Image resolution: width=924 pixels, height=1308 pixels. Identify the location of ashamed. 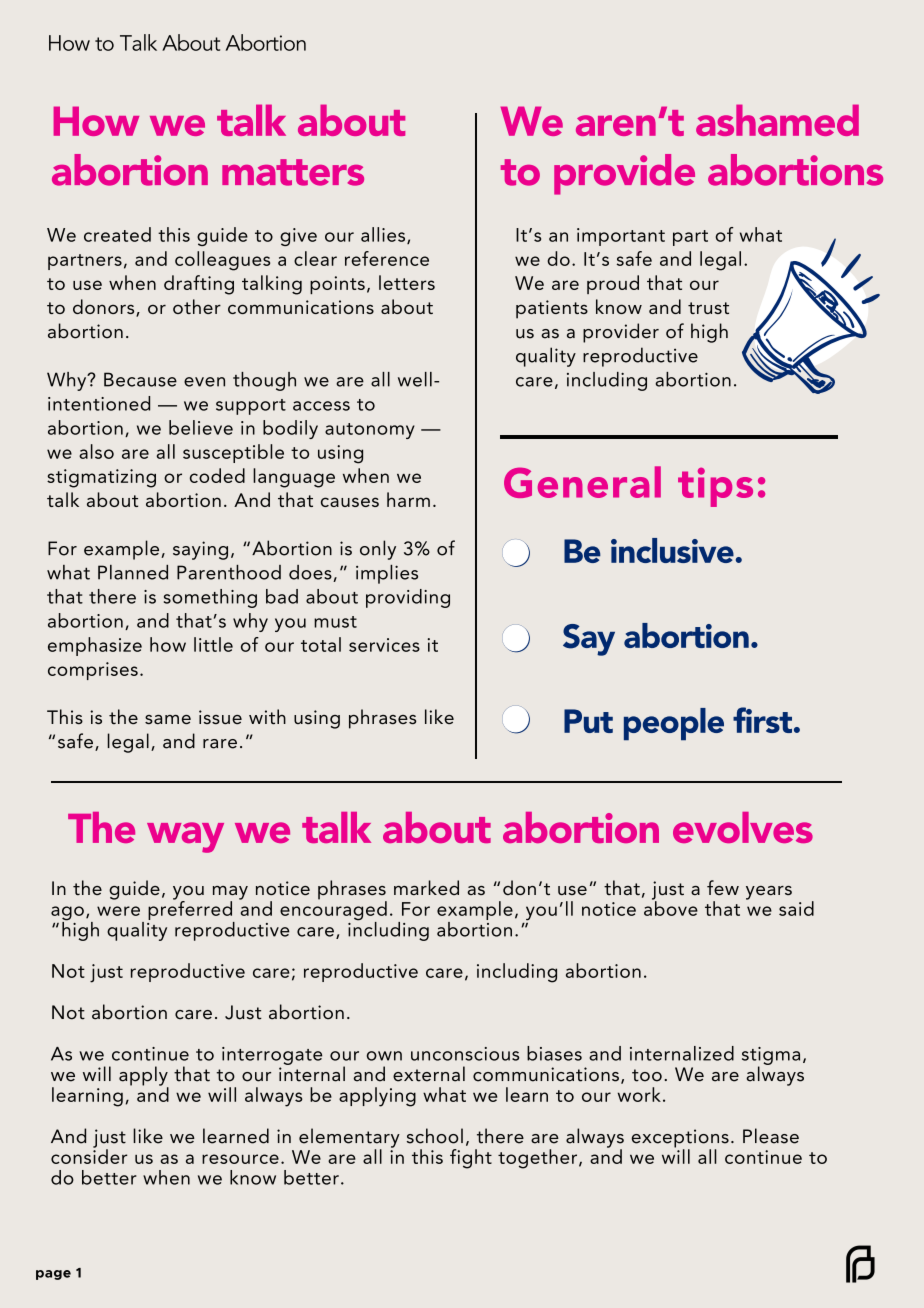
(777, 120).
